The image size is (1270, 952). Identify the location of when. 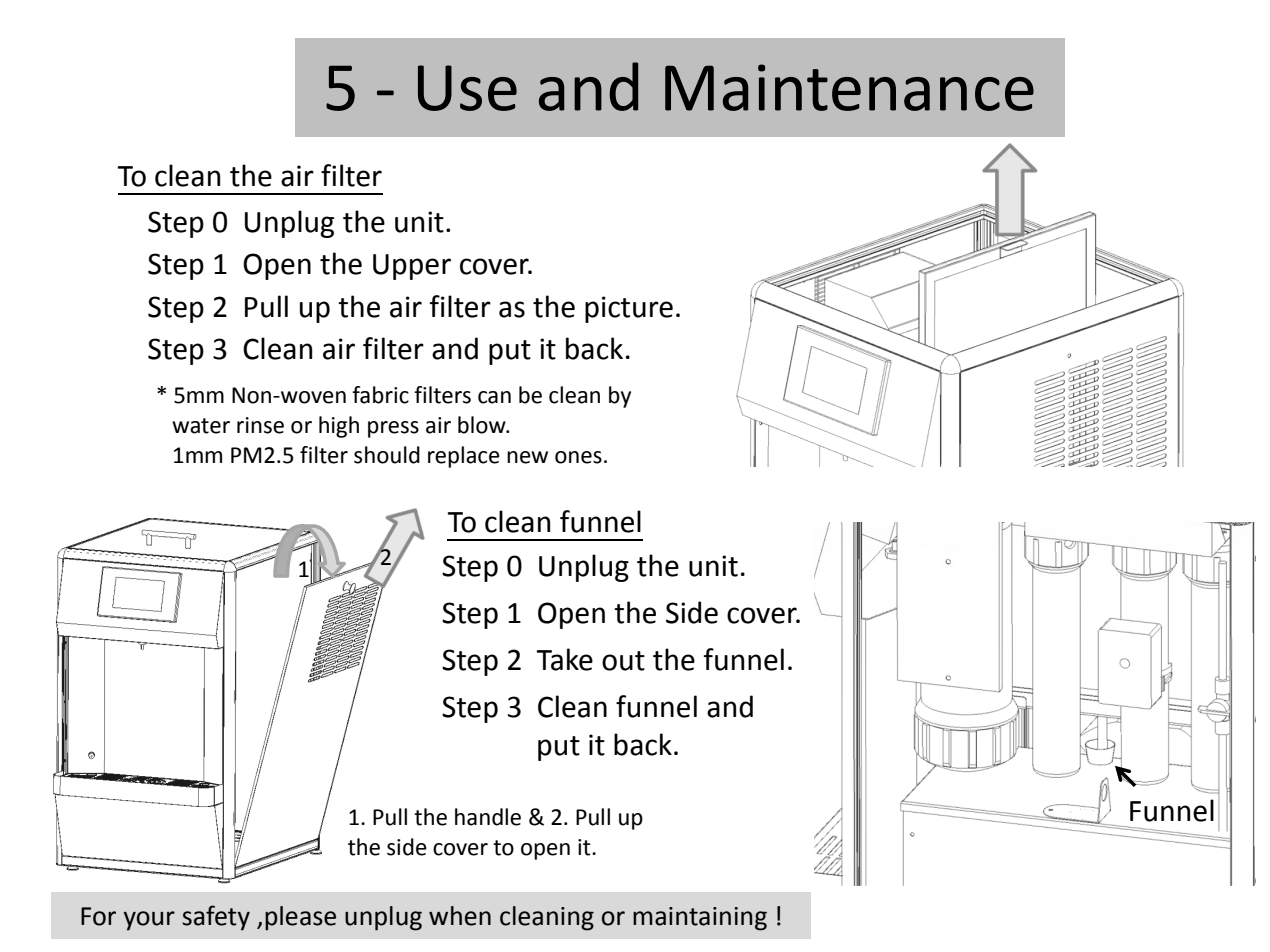
(460, 916).
